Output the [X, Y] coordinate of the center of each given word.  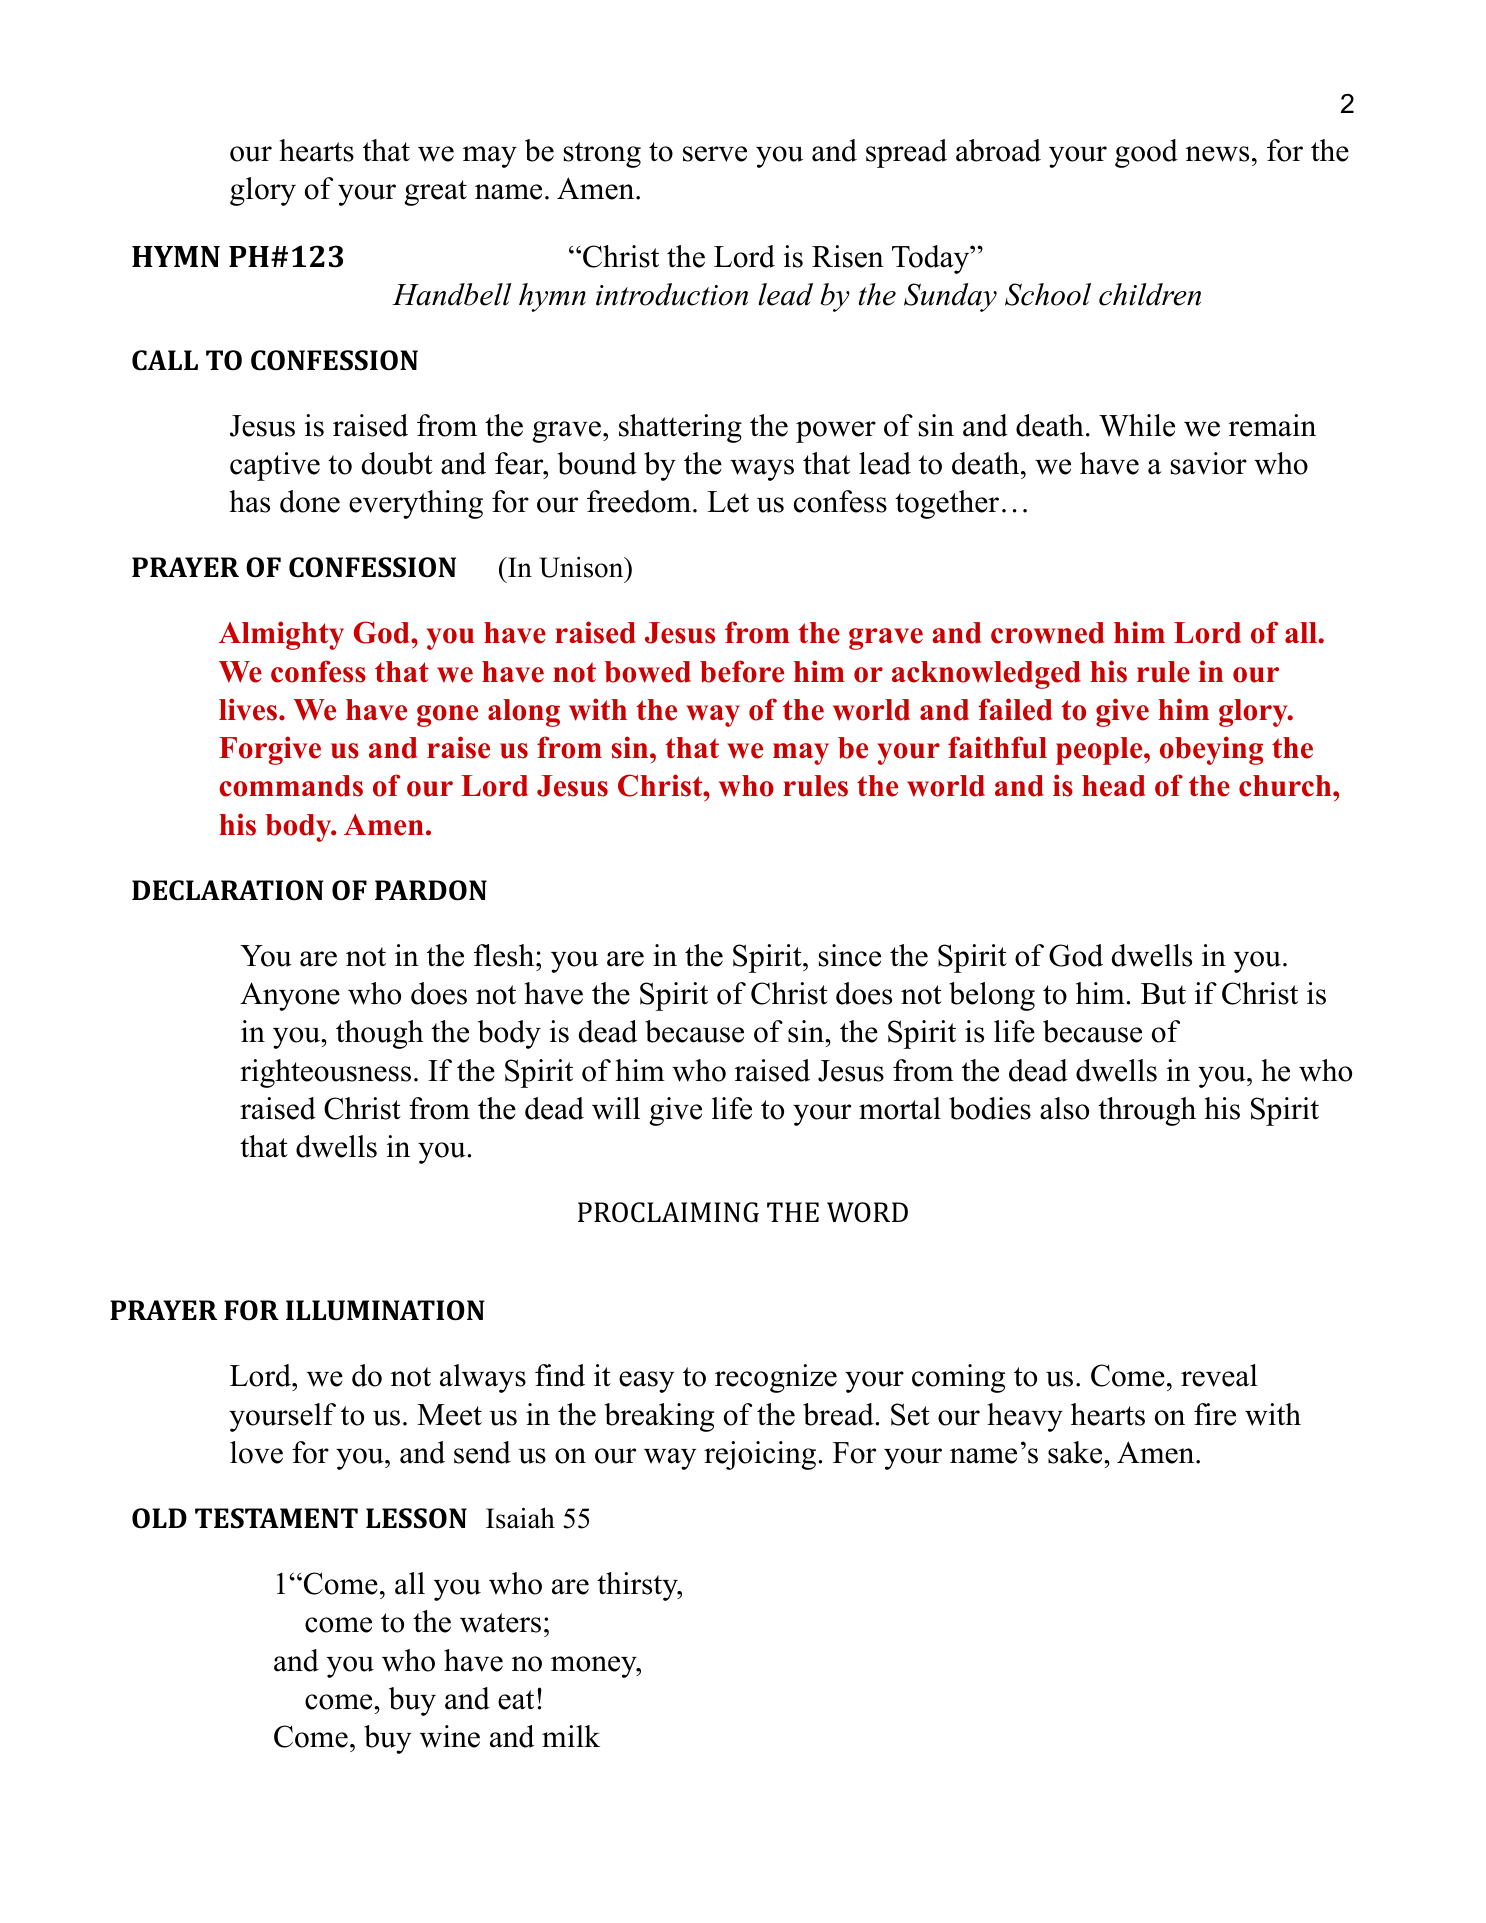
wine [450, 1736]
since [850, 955]
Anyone [290, 996]
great [435, 193]
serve [715, 154]
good [1146, 153]
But [1163, 994]
